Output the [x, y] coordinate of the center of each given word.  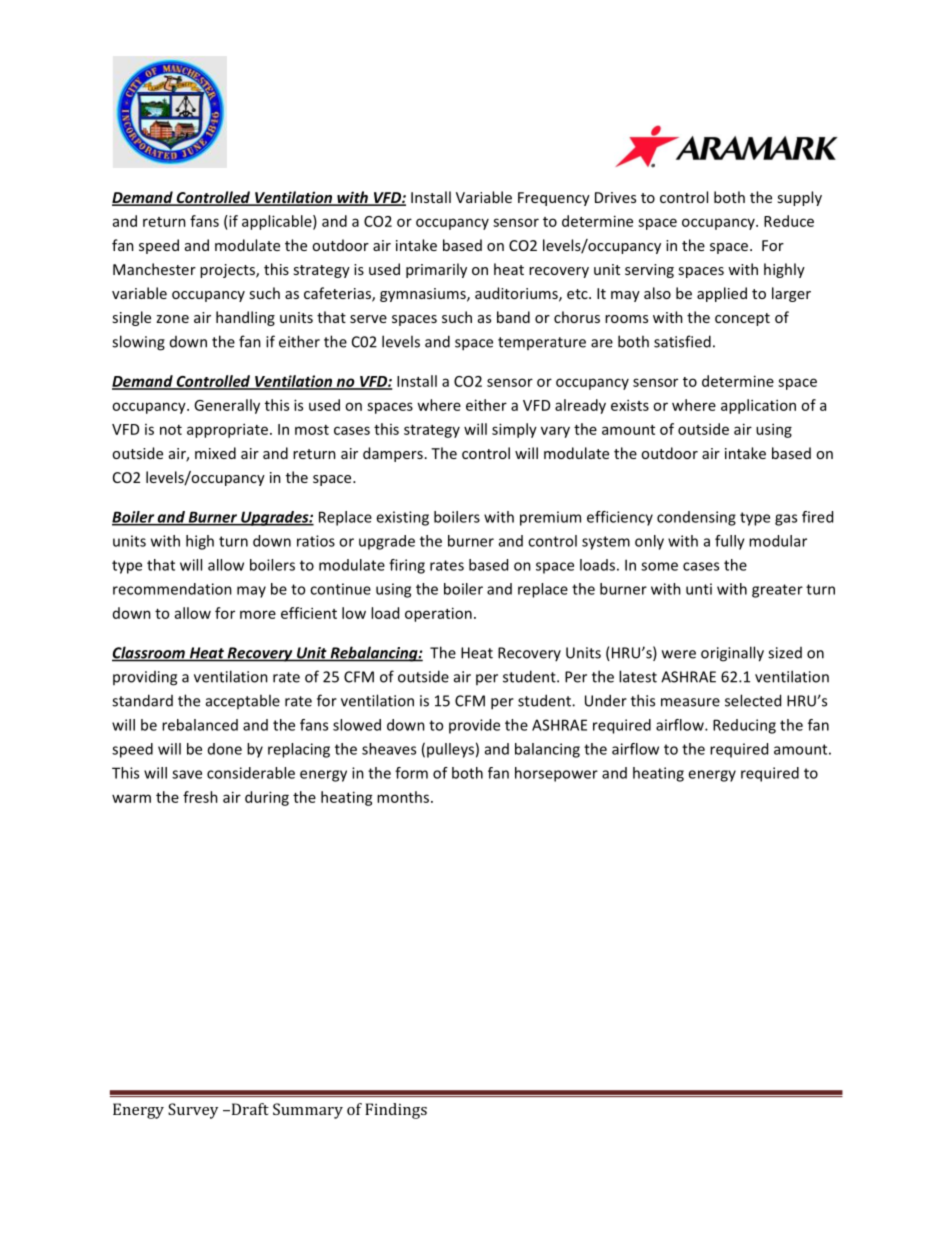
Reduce [789, 221]
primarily [436, 270]
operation [438, 614]
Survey [193, 1111]
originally [732, 654]
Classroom [149, 653]
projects [228, 271]
